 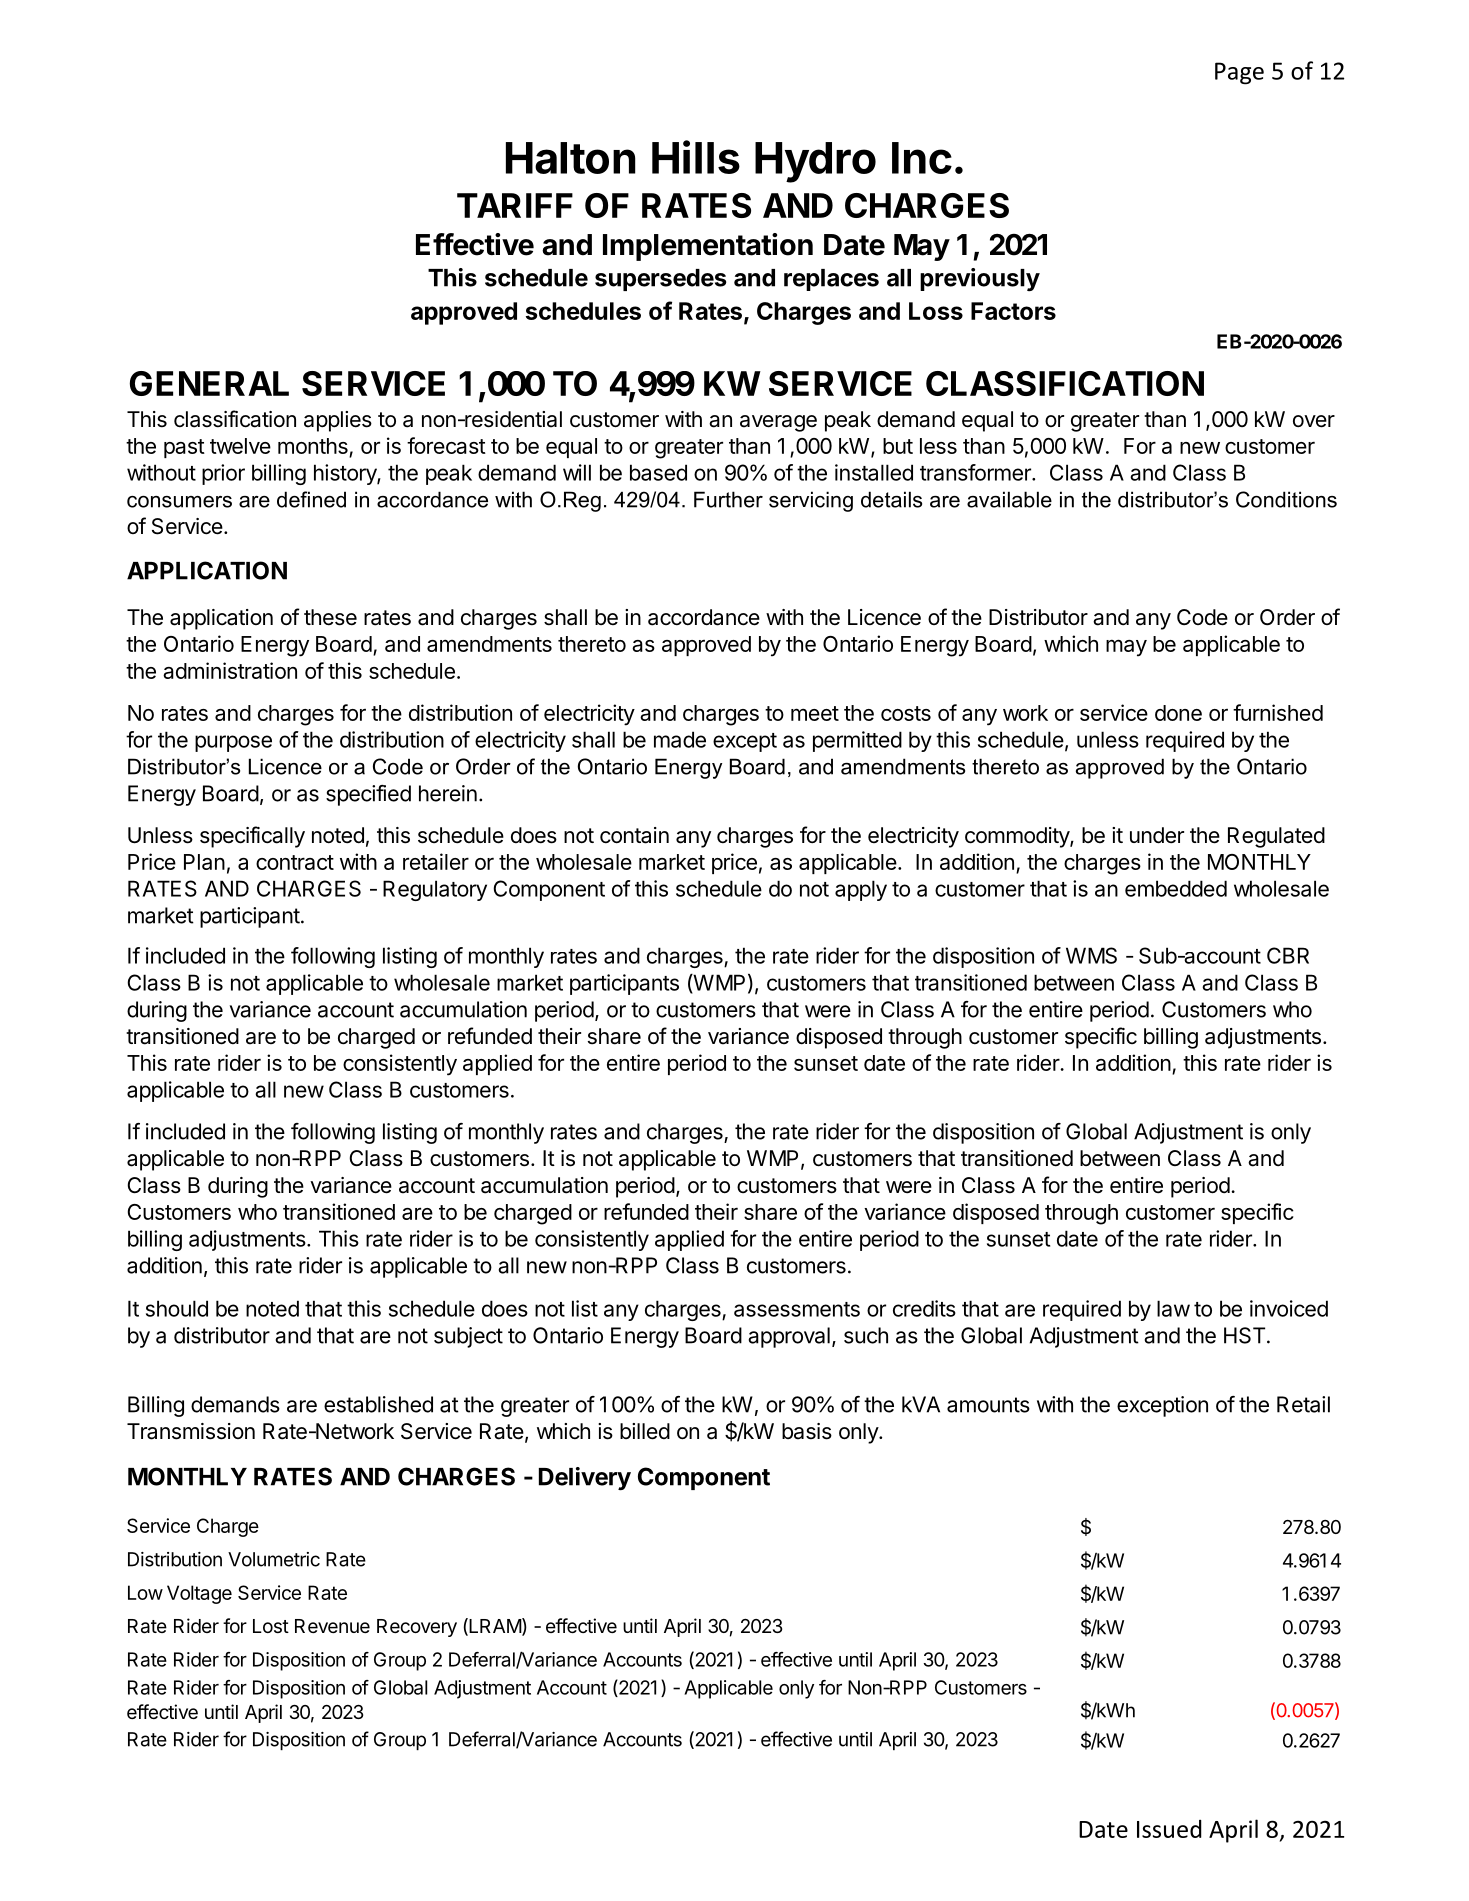 What do you see at coordinates (1173, 1308) in the page?
I see `law` at bounding box center [1173, 1308].
